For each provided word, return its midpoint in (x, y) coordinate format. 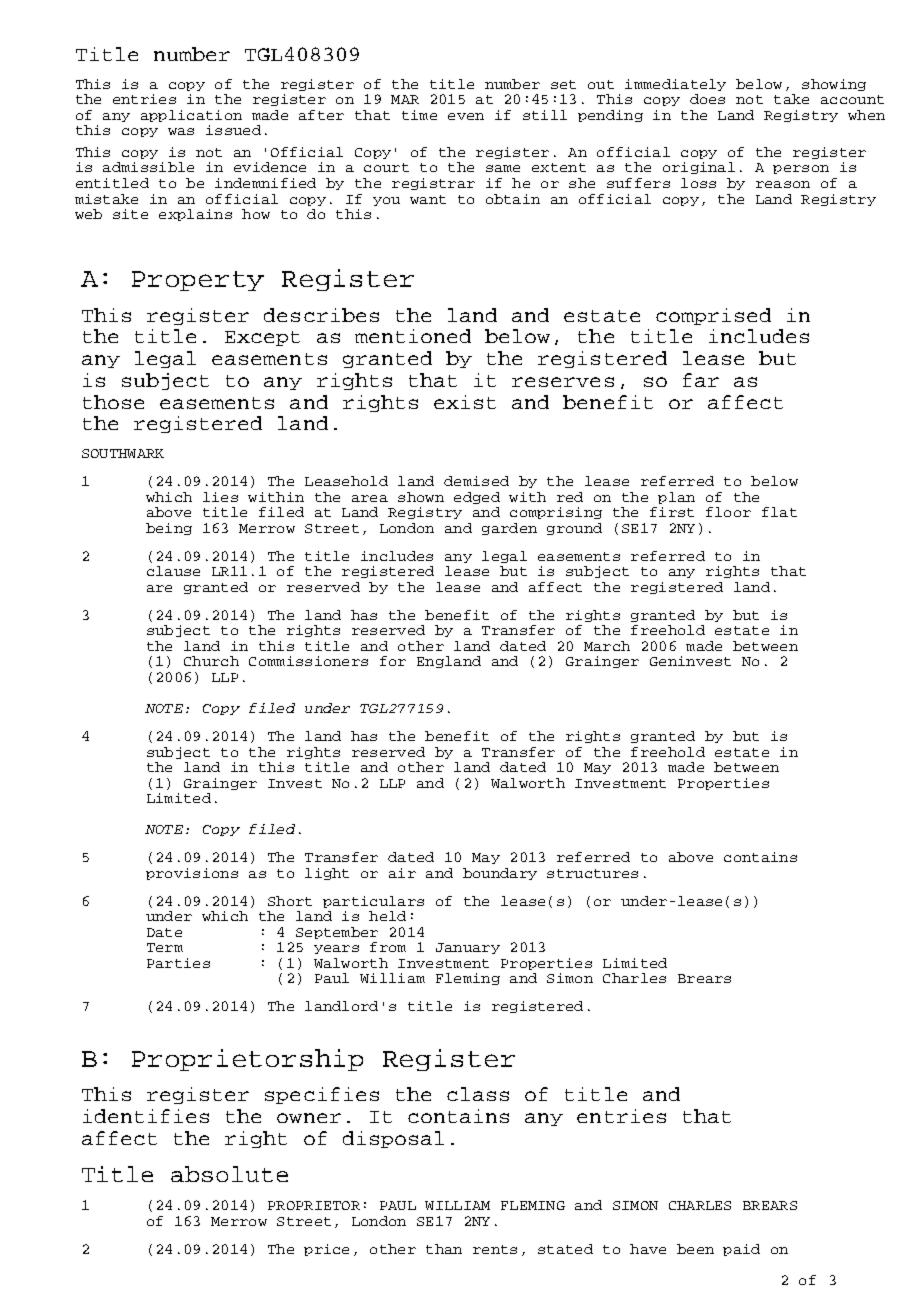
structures (592, 873)
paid (741, 1250)
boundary (500, 874)
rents (495, 1249)
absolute (229, 1174)
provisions (192, 874)
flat (779, 512)
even (466, 116)
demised (476, 481)
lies (220, 497)
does (707, 99)
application (191, 116)
